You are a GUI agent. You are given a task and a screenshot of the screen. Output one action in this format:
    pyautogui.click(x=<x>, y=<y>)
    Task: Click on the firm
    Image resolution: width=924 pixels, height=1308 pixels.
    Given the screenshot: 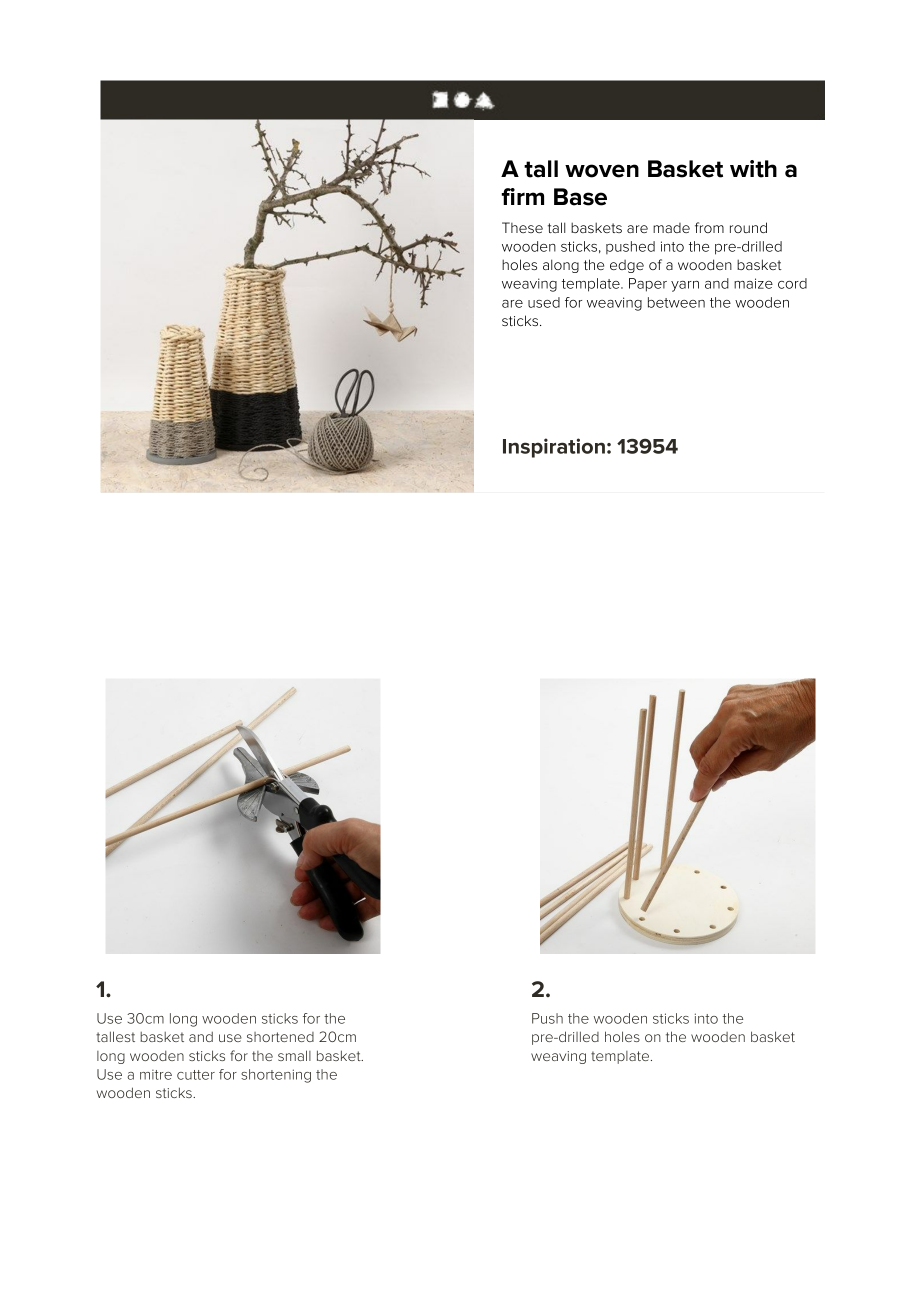 What is the action you would take?
    pyautogui.click(x=522, y=196)
